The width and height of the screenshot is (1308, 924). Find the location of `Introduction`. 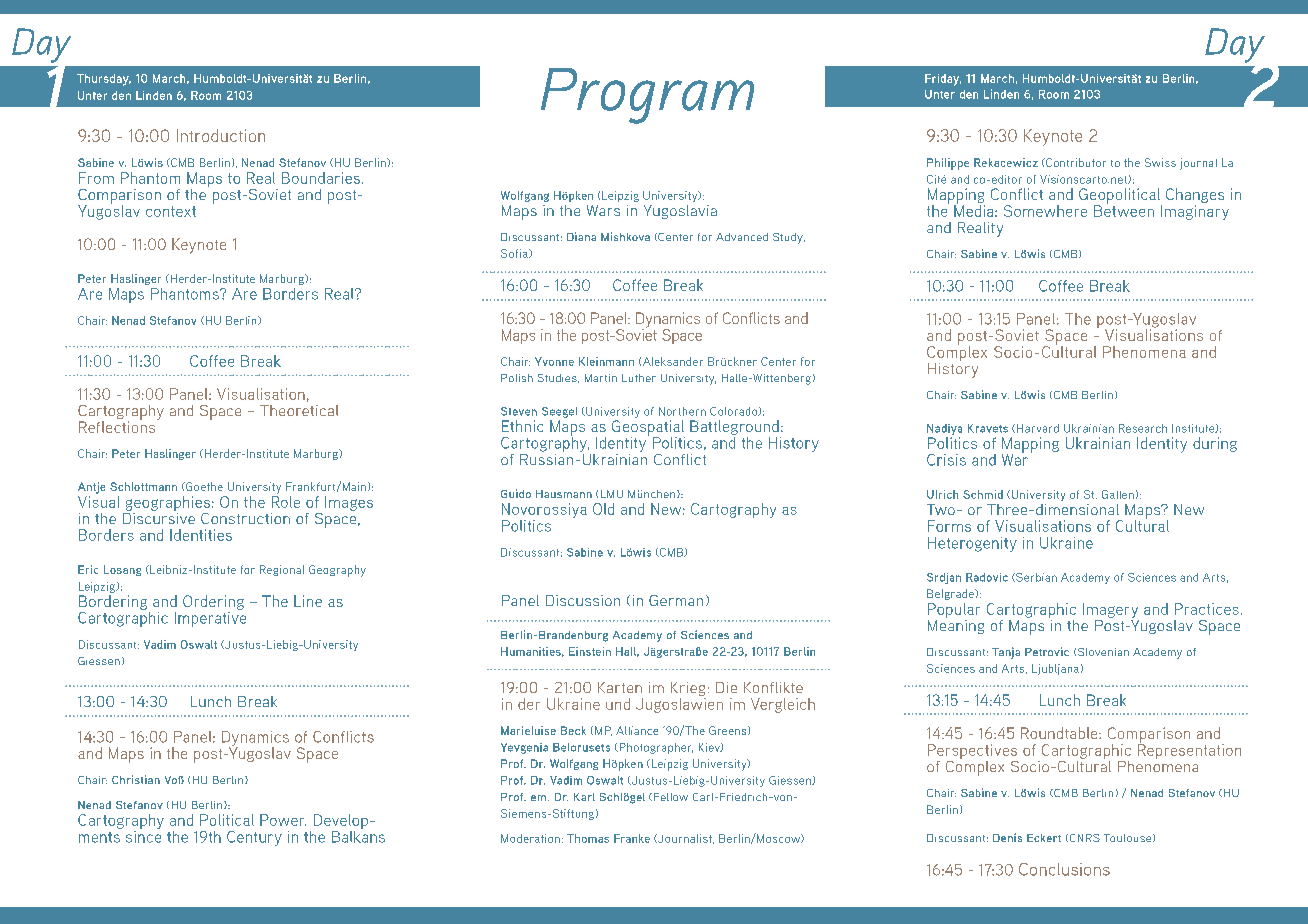

Introduction is located at coordinates (221, 135).
